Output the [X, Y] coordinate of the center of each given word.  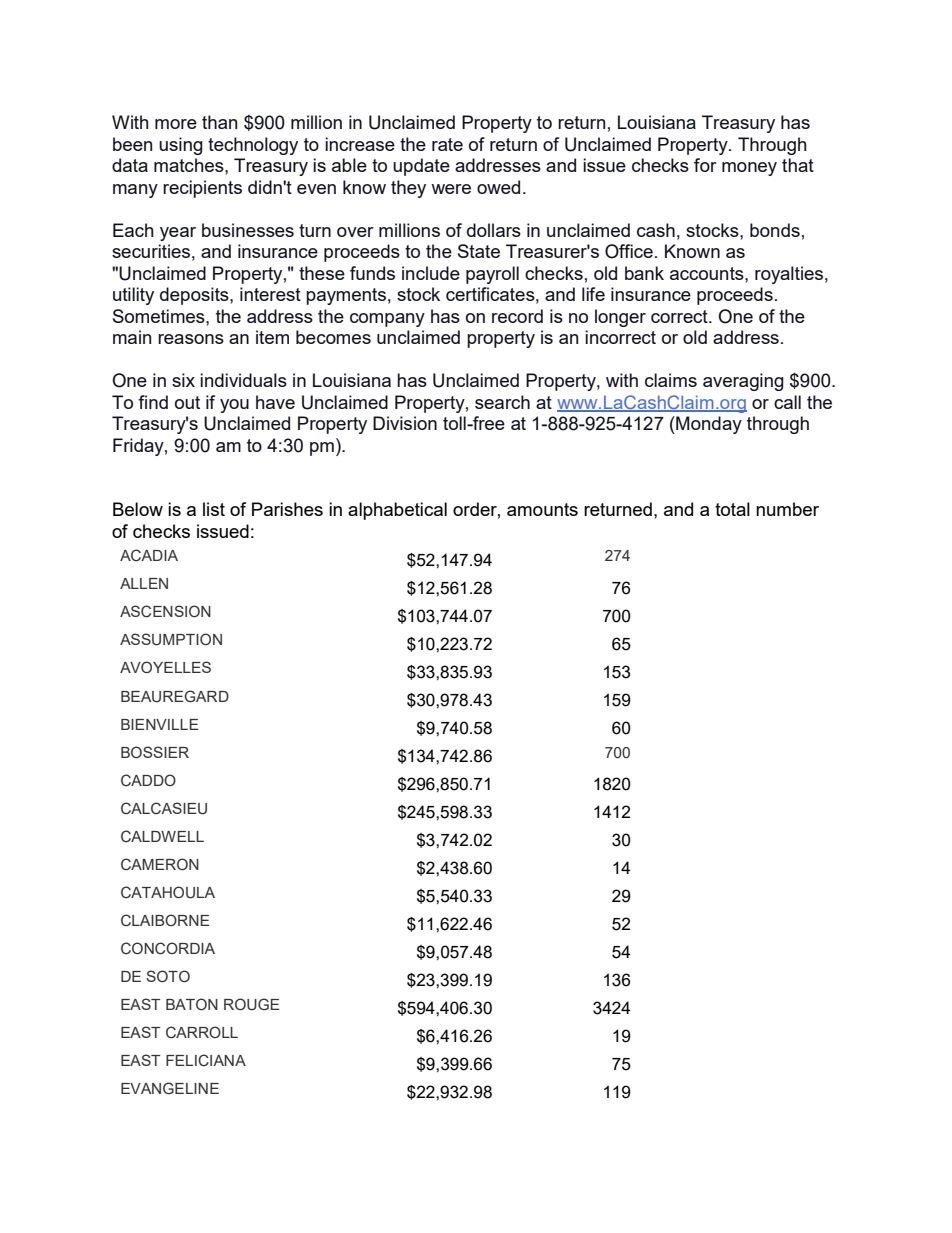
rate [447, 144]
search [502, 402]
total [732, 509]
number [787, 509]
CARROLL [202, 1032]
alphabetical [397, 511]
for [705, 165]
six [183, 380]
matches [190, 165]
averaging [743, 382]
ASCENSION [165, 611]
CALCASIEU [164, 808]
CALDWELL [162, 836]
